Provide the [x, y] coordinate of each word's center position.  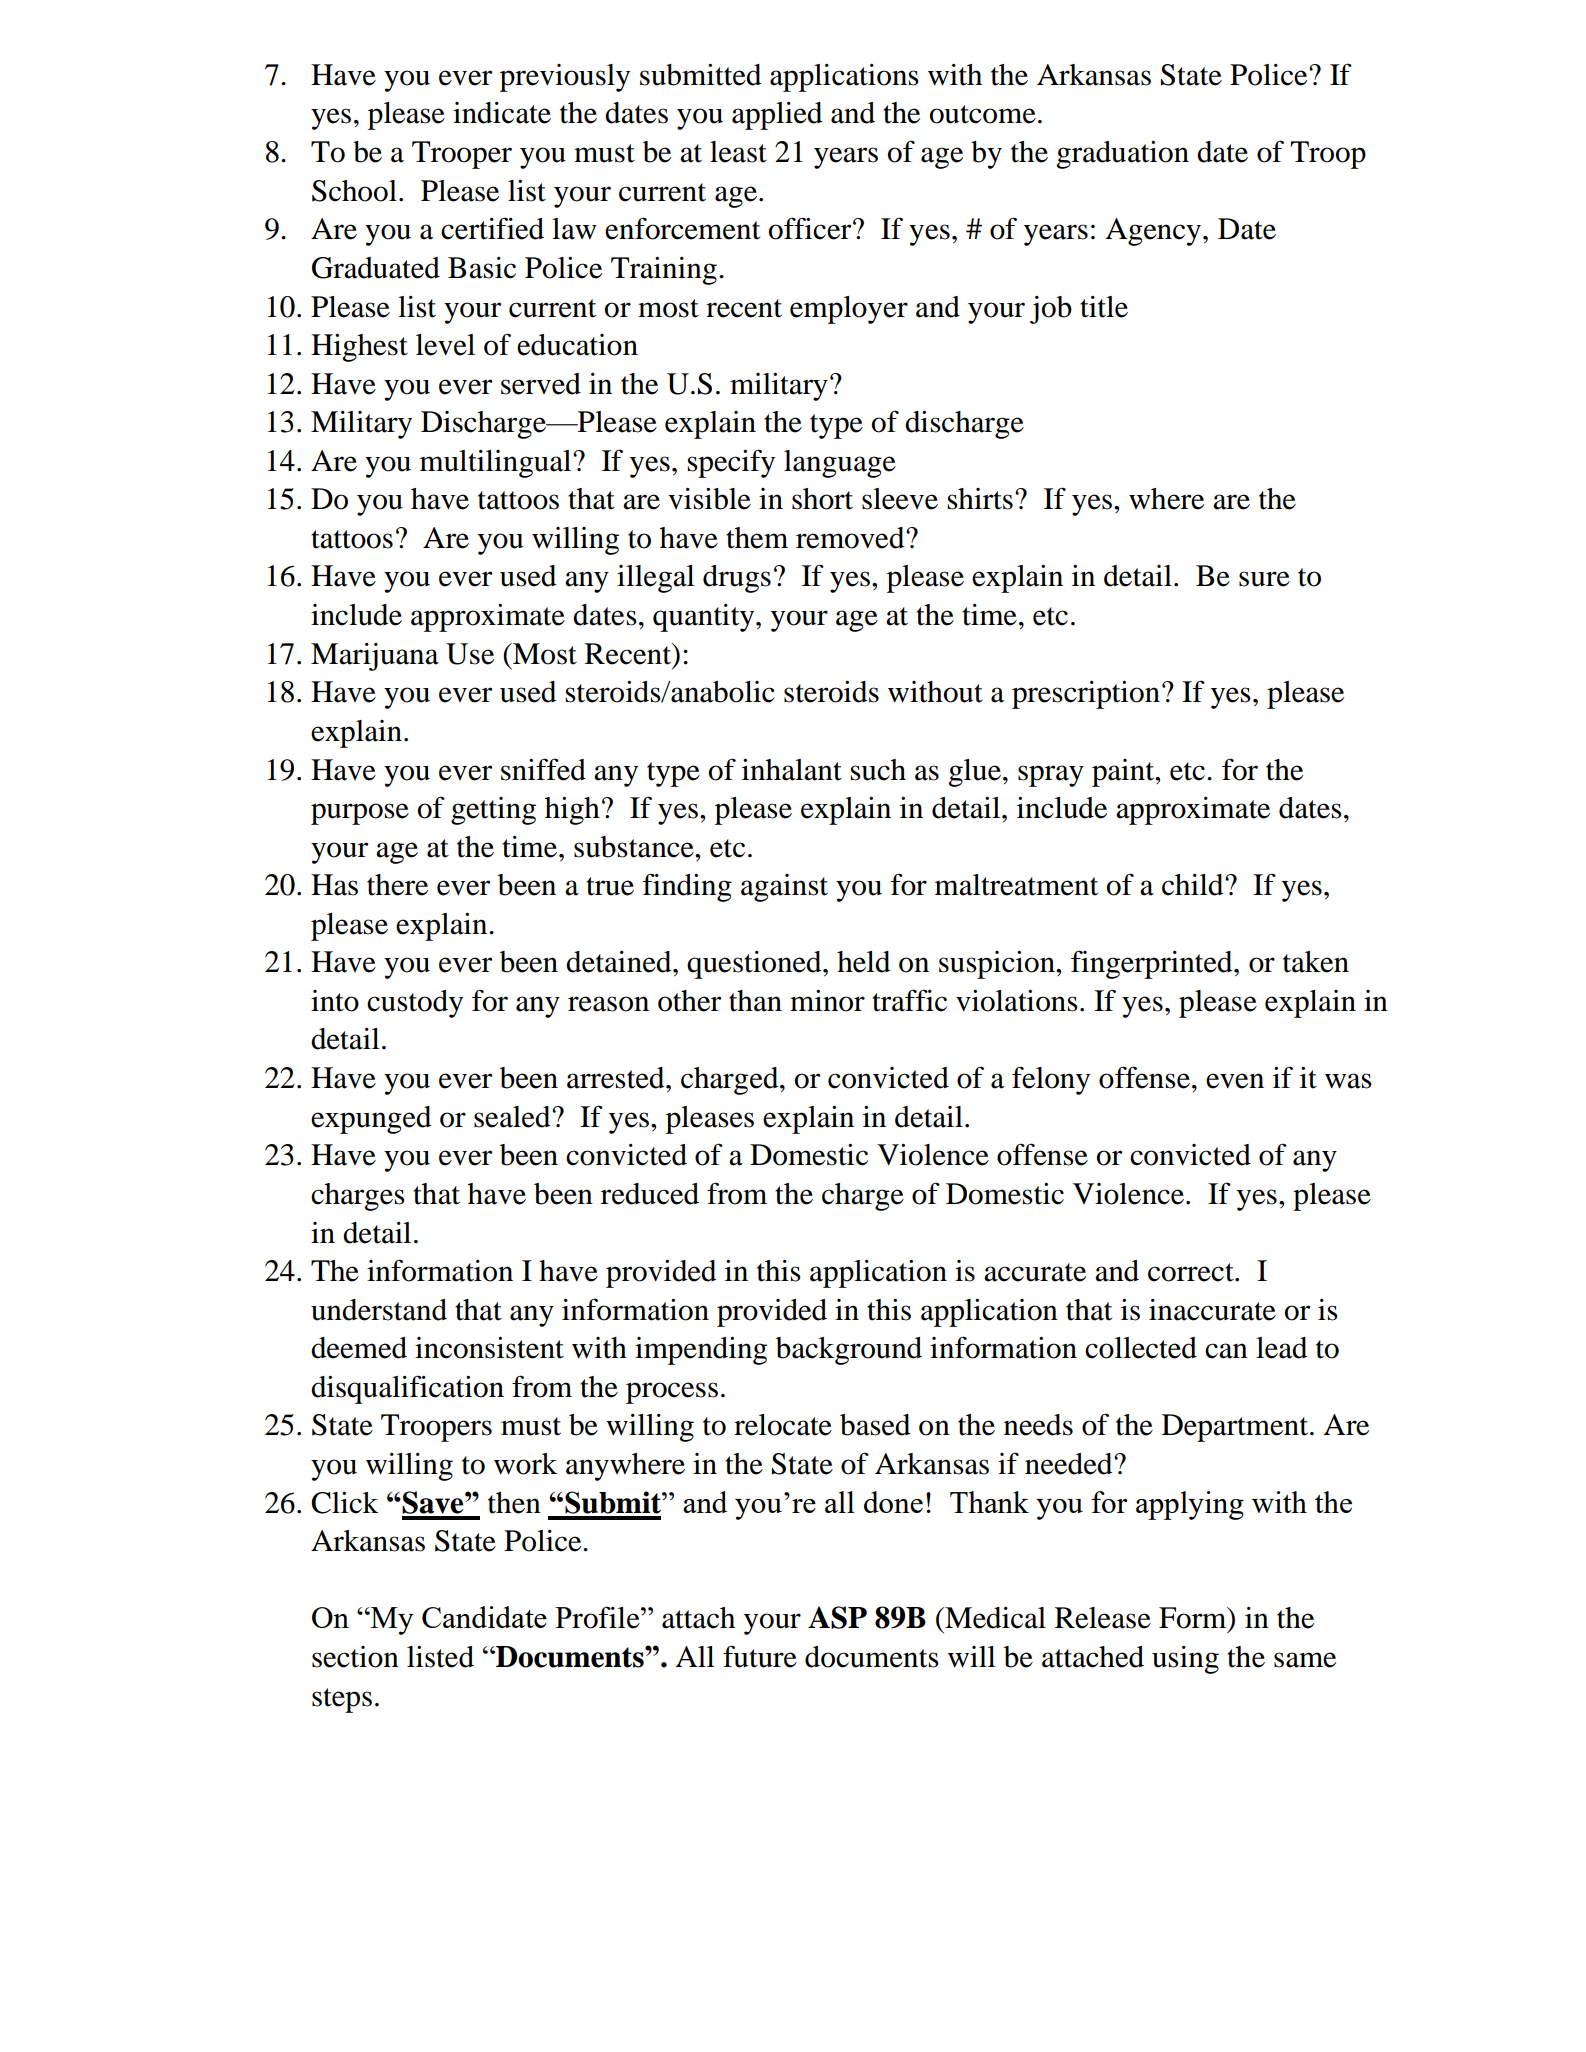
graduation [1122, 155]
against [784, 888]
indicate [502, 113]
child [1194, 885]
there [397, 885]
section [355, 1657]
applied [777, 116]
